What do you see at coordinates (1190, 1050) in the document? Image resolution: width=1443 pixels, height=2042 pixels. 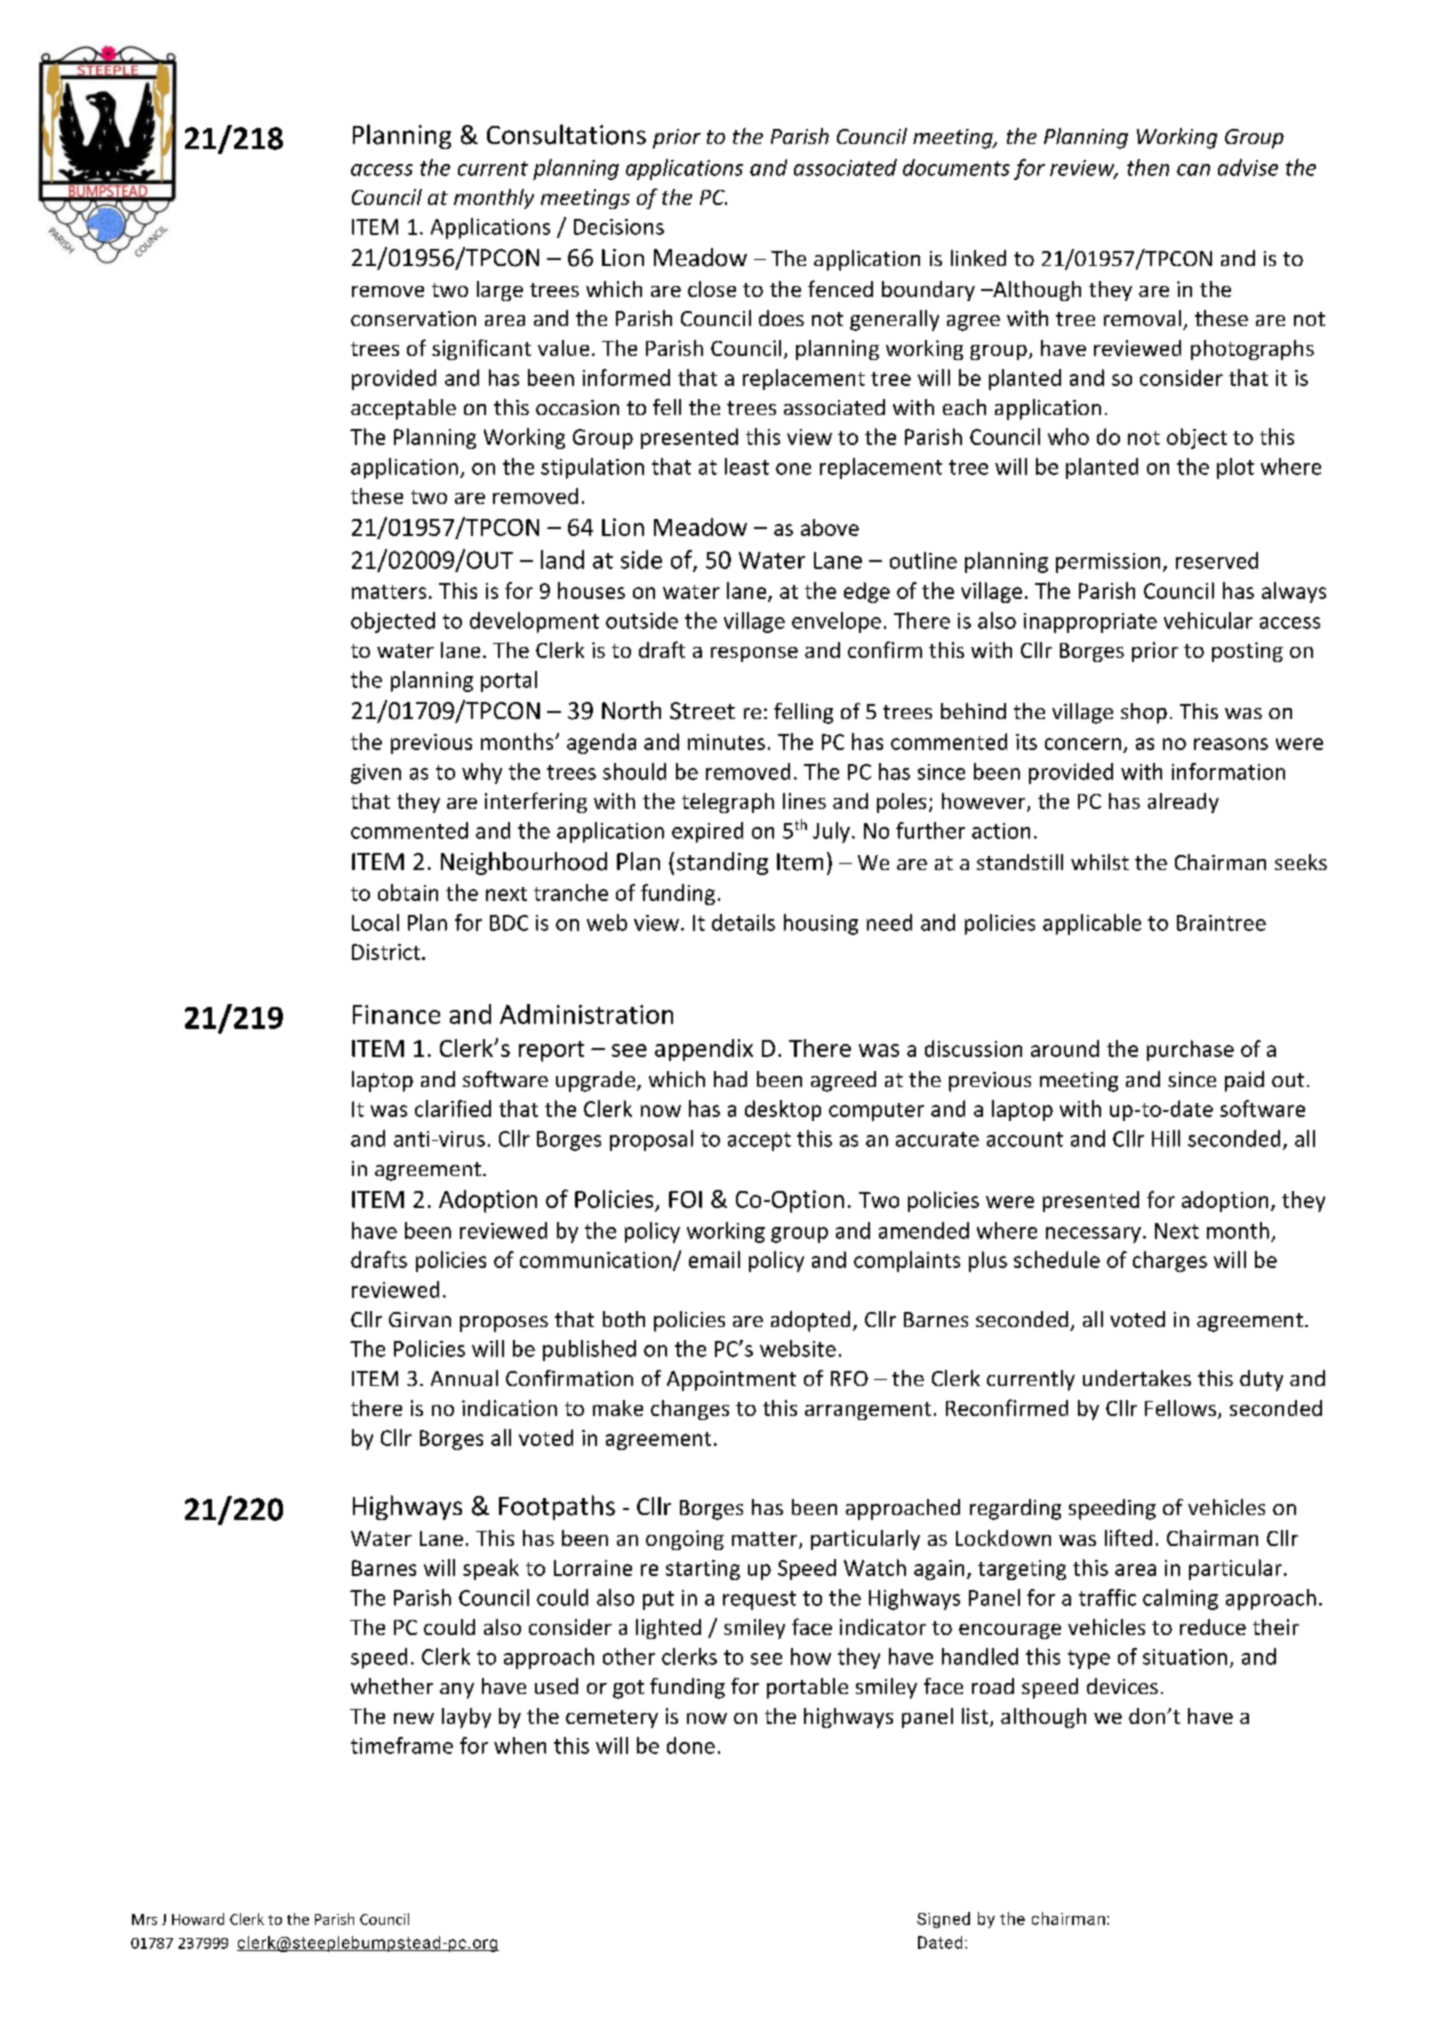 I see `purchase` at bounding box center [1190, 1050].
